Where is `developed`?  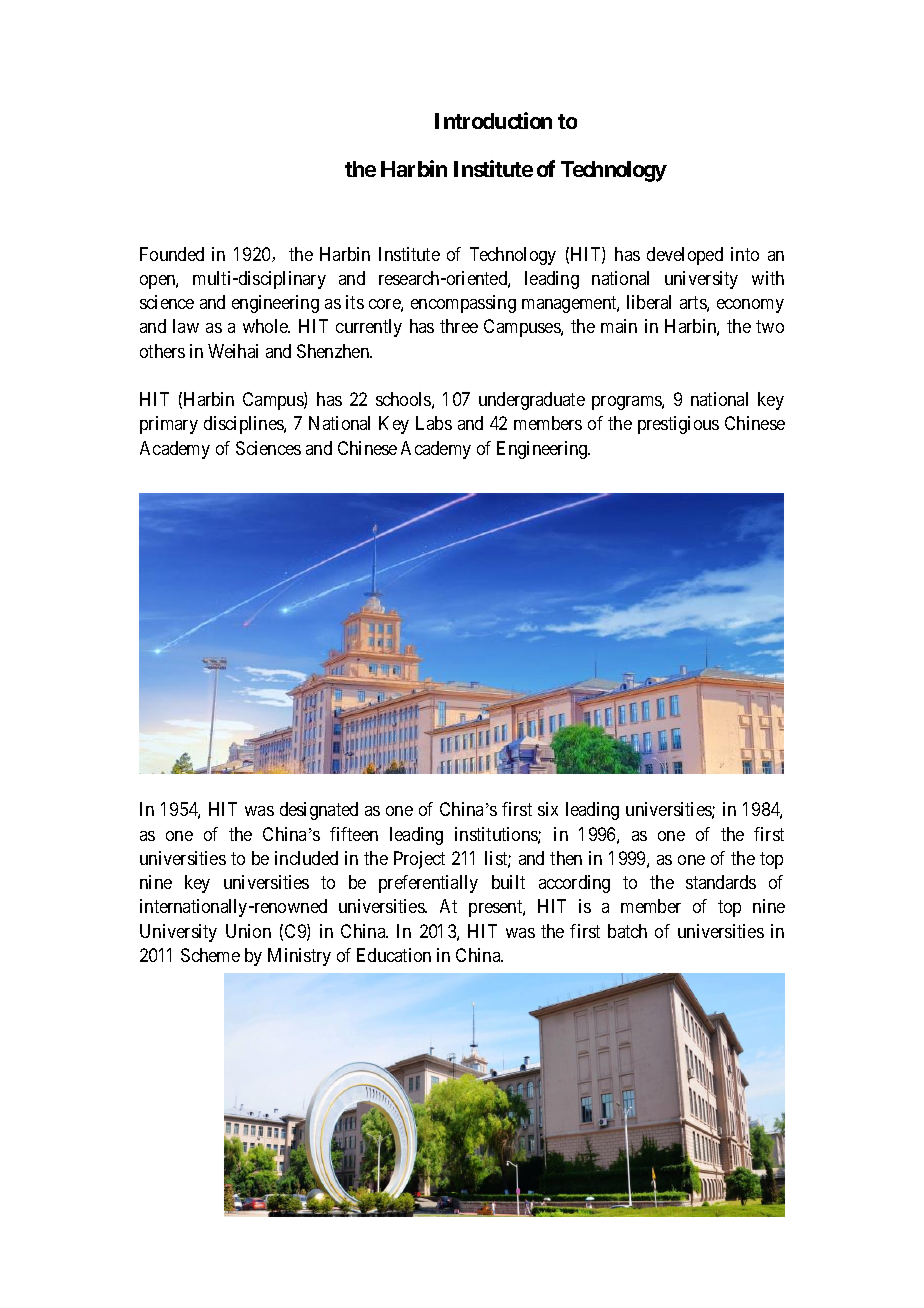
developed is located at coordinates (685, 256).
